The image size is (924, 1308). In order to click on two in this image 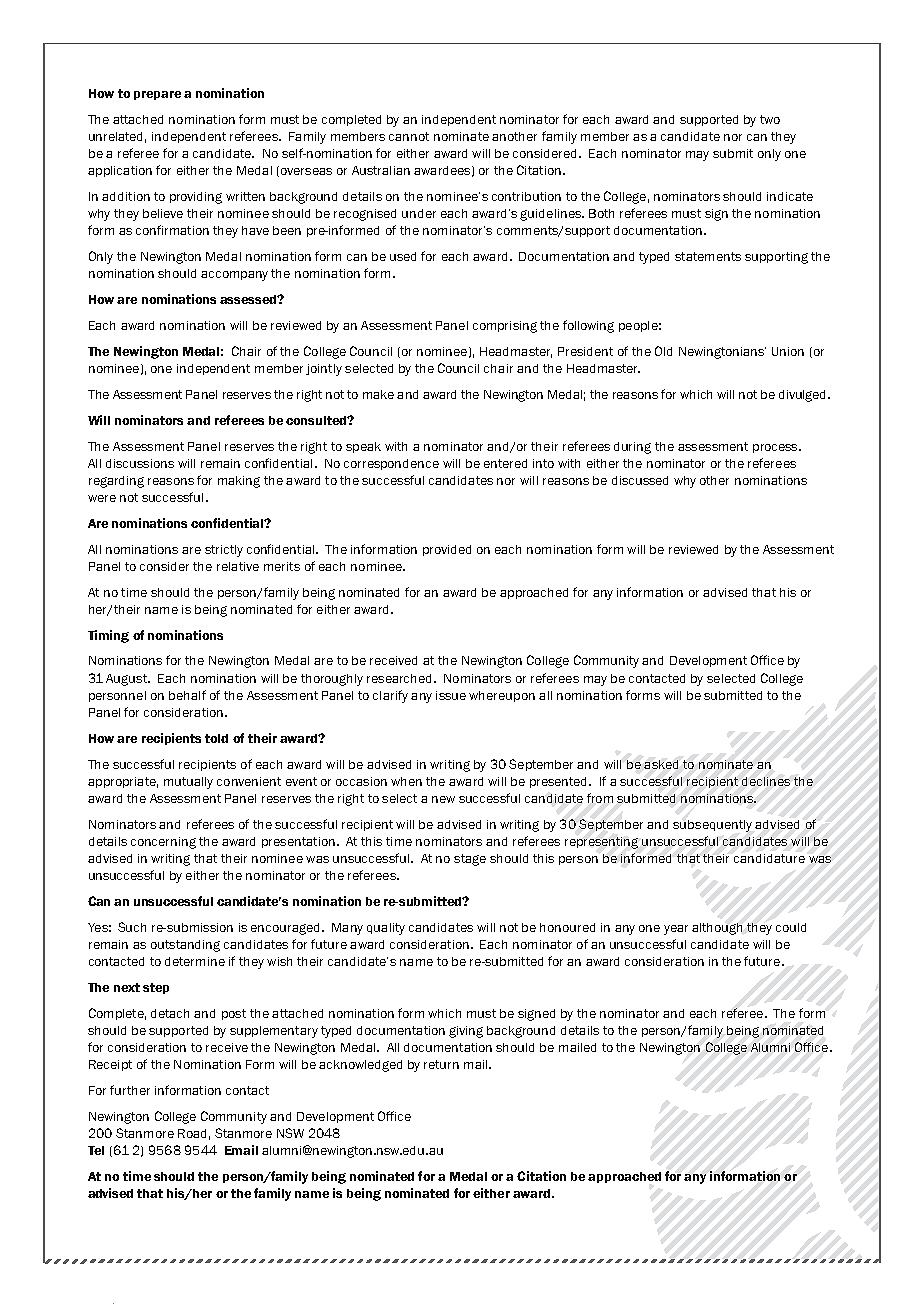, I will do `click(770, 119)`.
